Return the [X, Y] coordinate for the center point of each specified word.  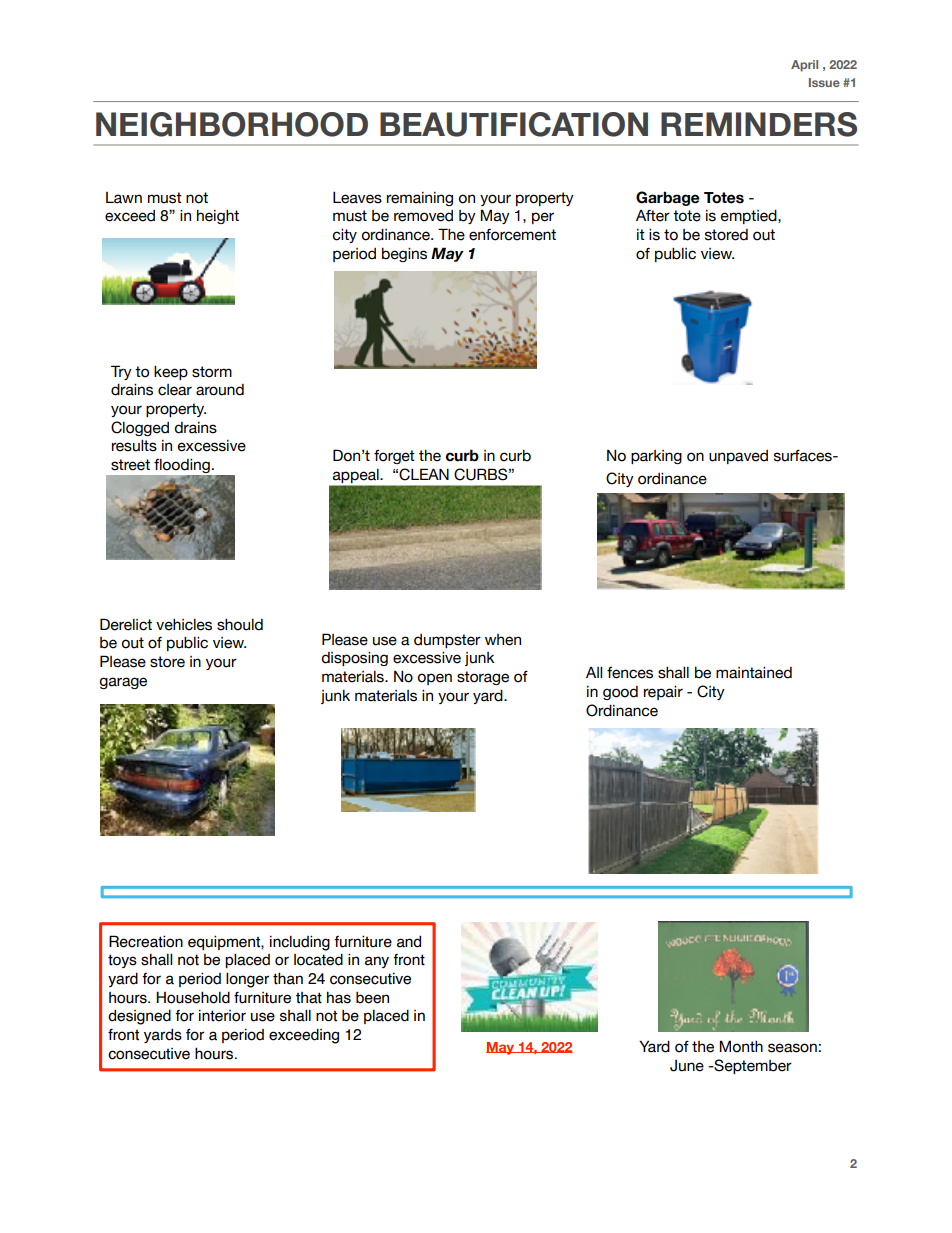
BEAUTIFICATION [514, 124]
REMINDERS [759, 124]
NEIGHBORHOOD [232, 124]
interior [222, 1015]
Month [741, 1046]
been [372, 998]
